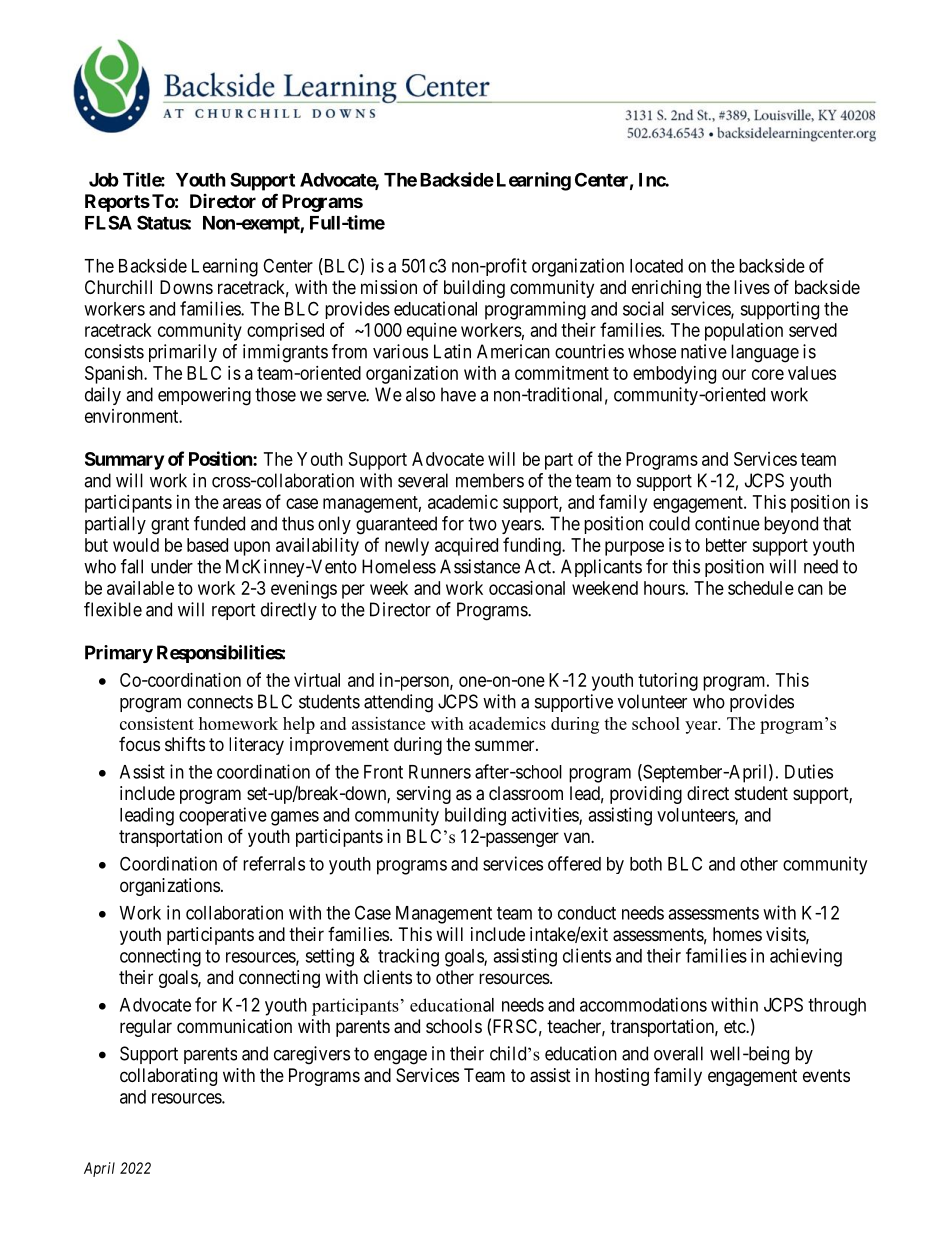  I want to click on empowering, so click(204, 396).
